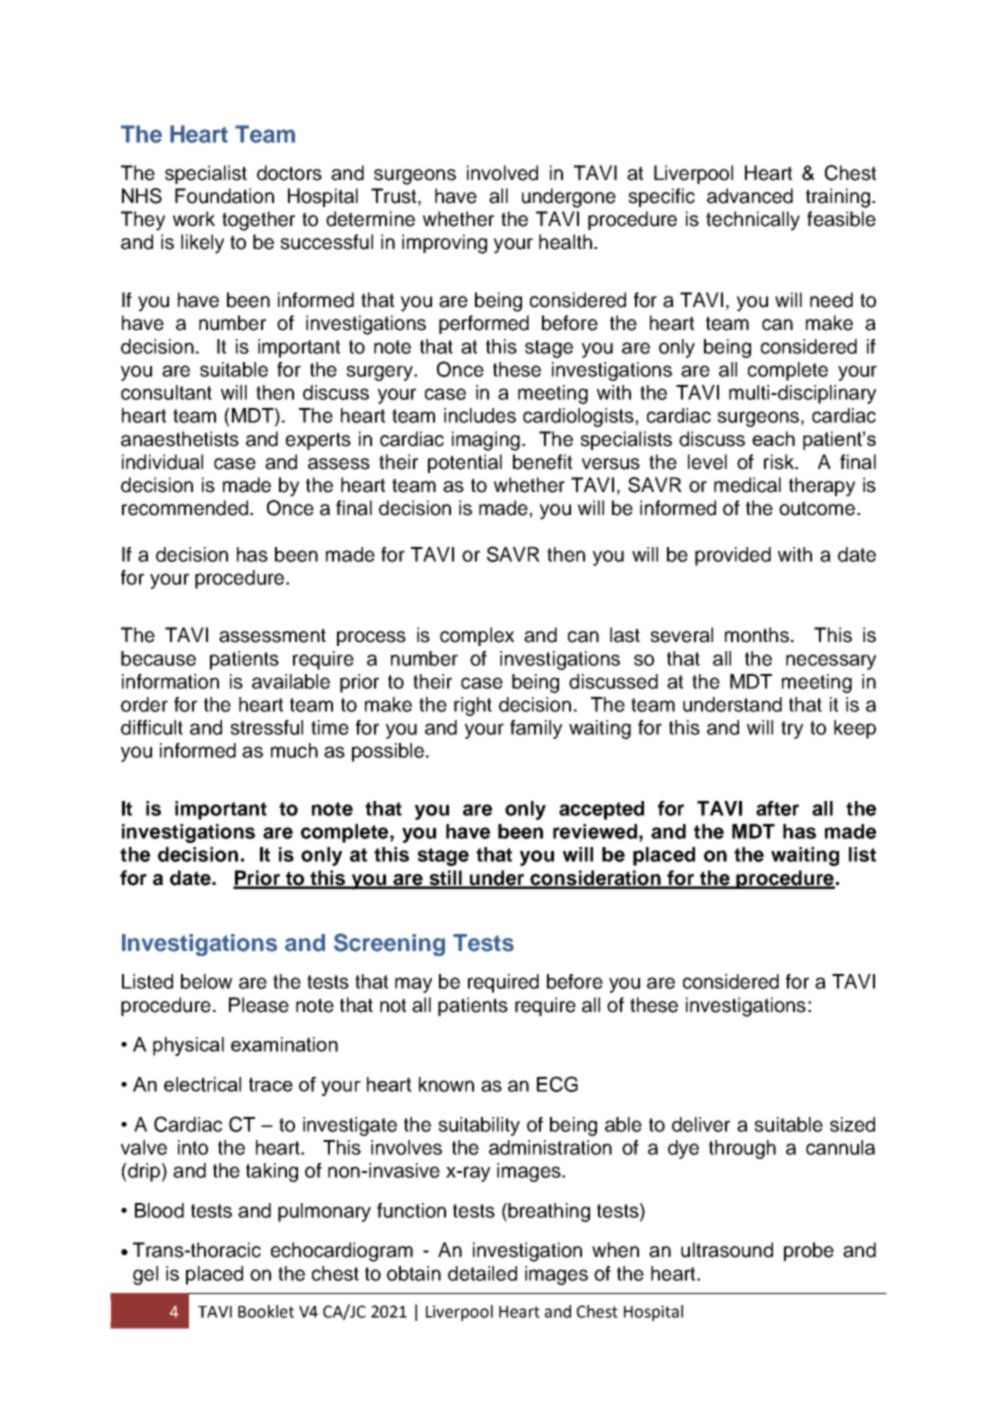 The image size is (997, 1410). I want to click on probe, so click(809, 1251).
